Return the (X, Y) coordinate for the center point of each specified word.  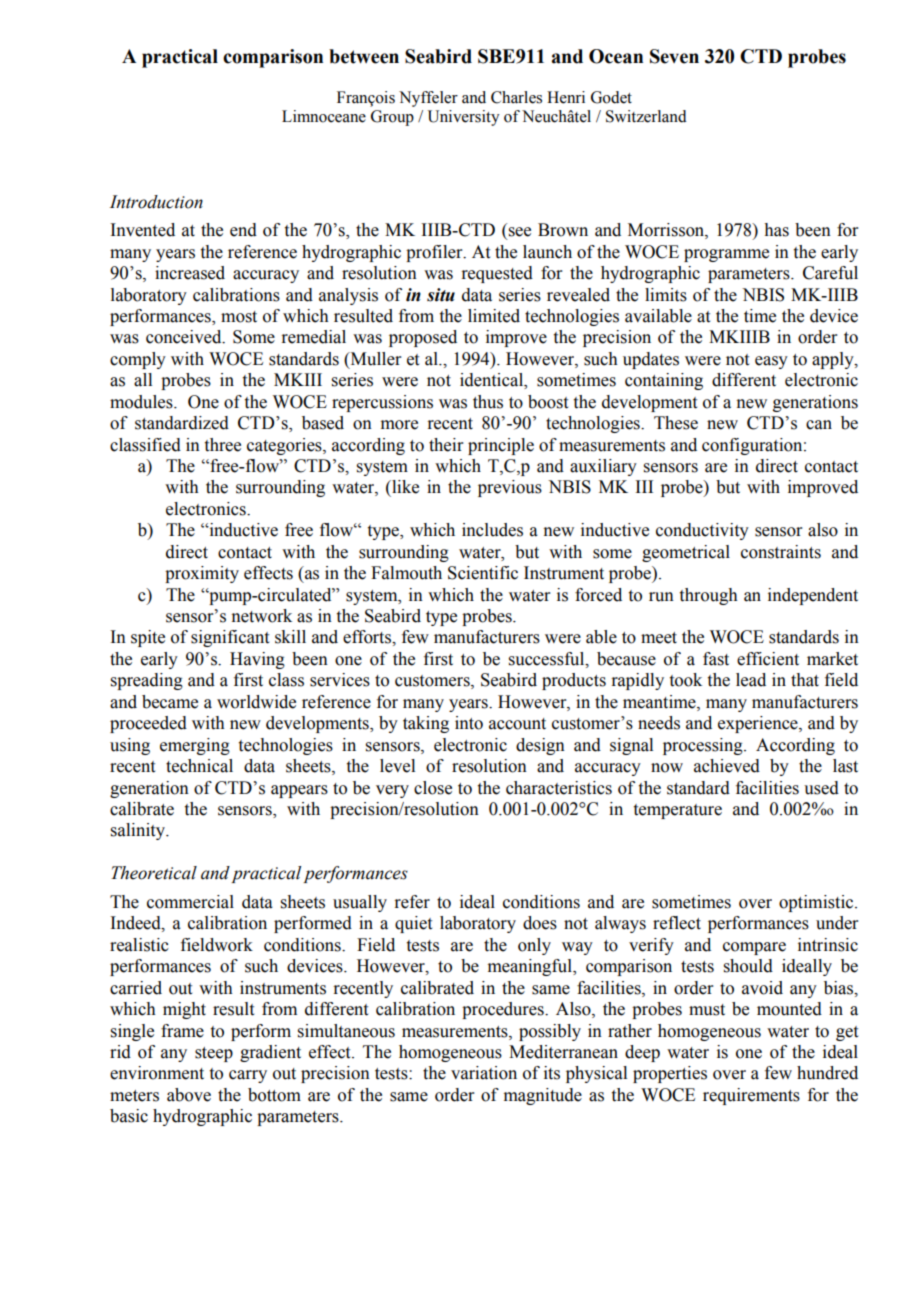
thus (488, 402)
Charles (516, 97)
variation (484, 1073)
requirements (751, 1096)
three (223, 445)
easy (771, 362)
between (364, 56)
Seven (674, 56)
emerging (195, 746)
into (469, 723)
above (189, 1095)
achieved (727, 766)
